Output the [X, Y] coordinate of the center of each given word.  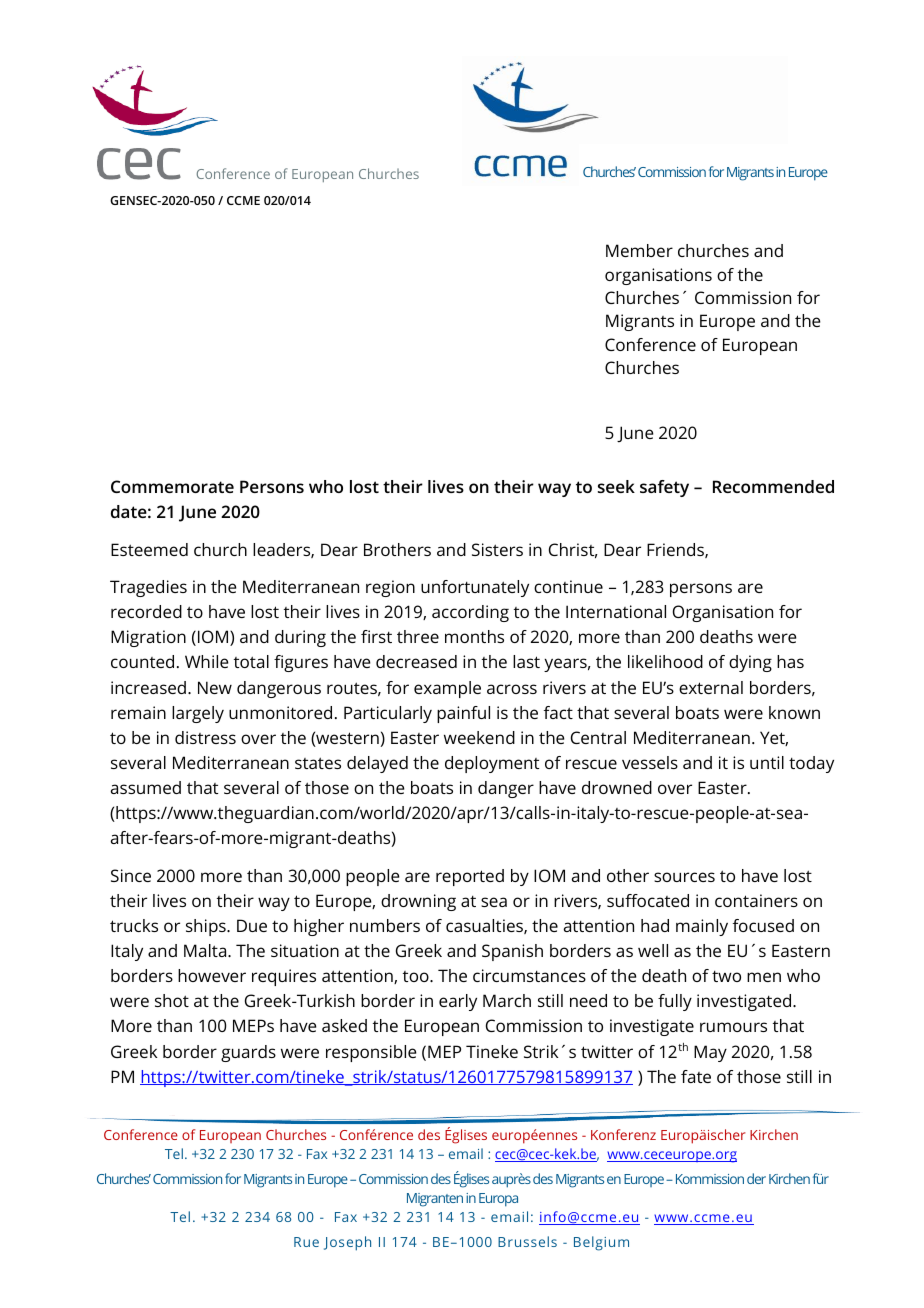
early [458, 1002]
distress [205, 737]
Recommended [773, 486]
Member [639, 250]
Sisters [497, 549]
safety [664, 488]
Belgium [601, 1243]
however [212, 975]
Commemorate [172, 486]
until [767, 762]
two [726, 976]
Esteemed [149, 549]
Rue [306, 1242]
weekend [479, 737]
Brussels [527, 1241]
